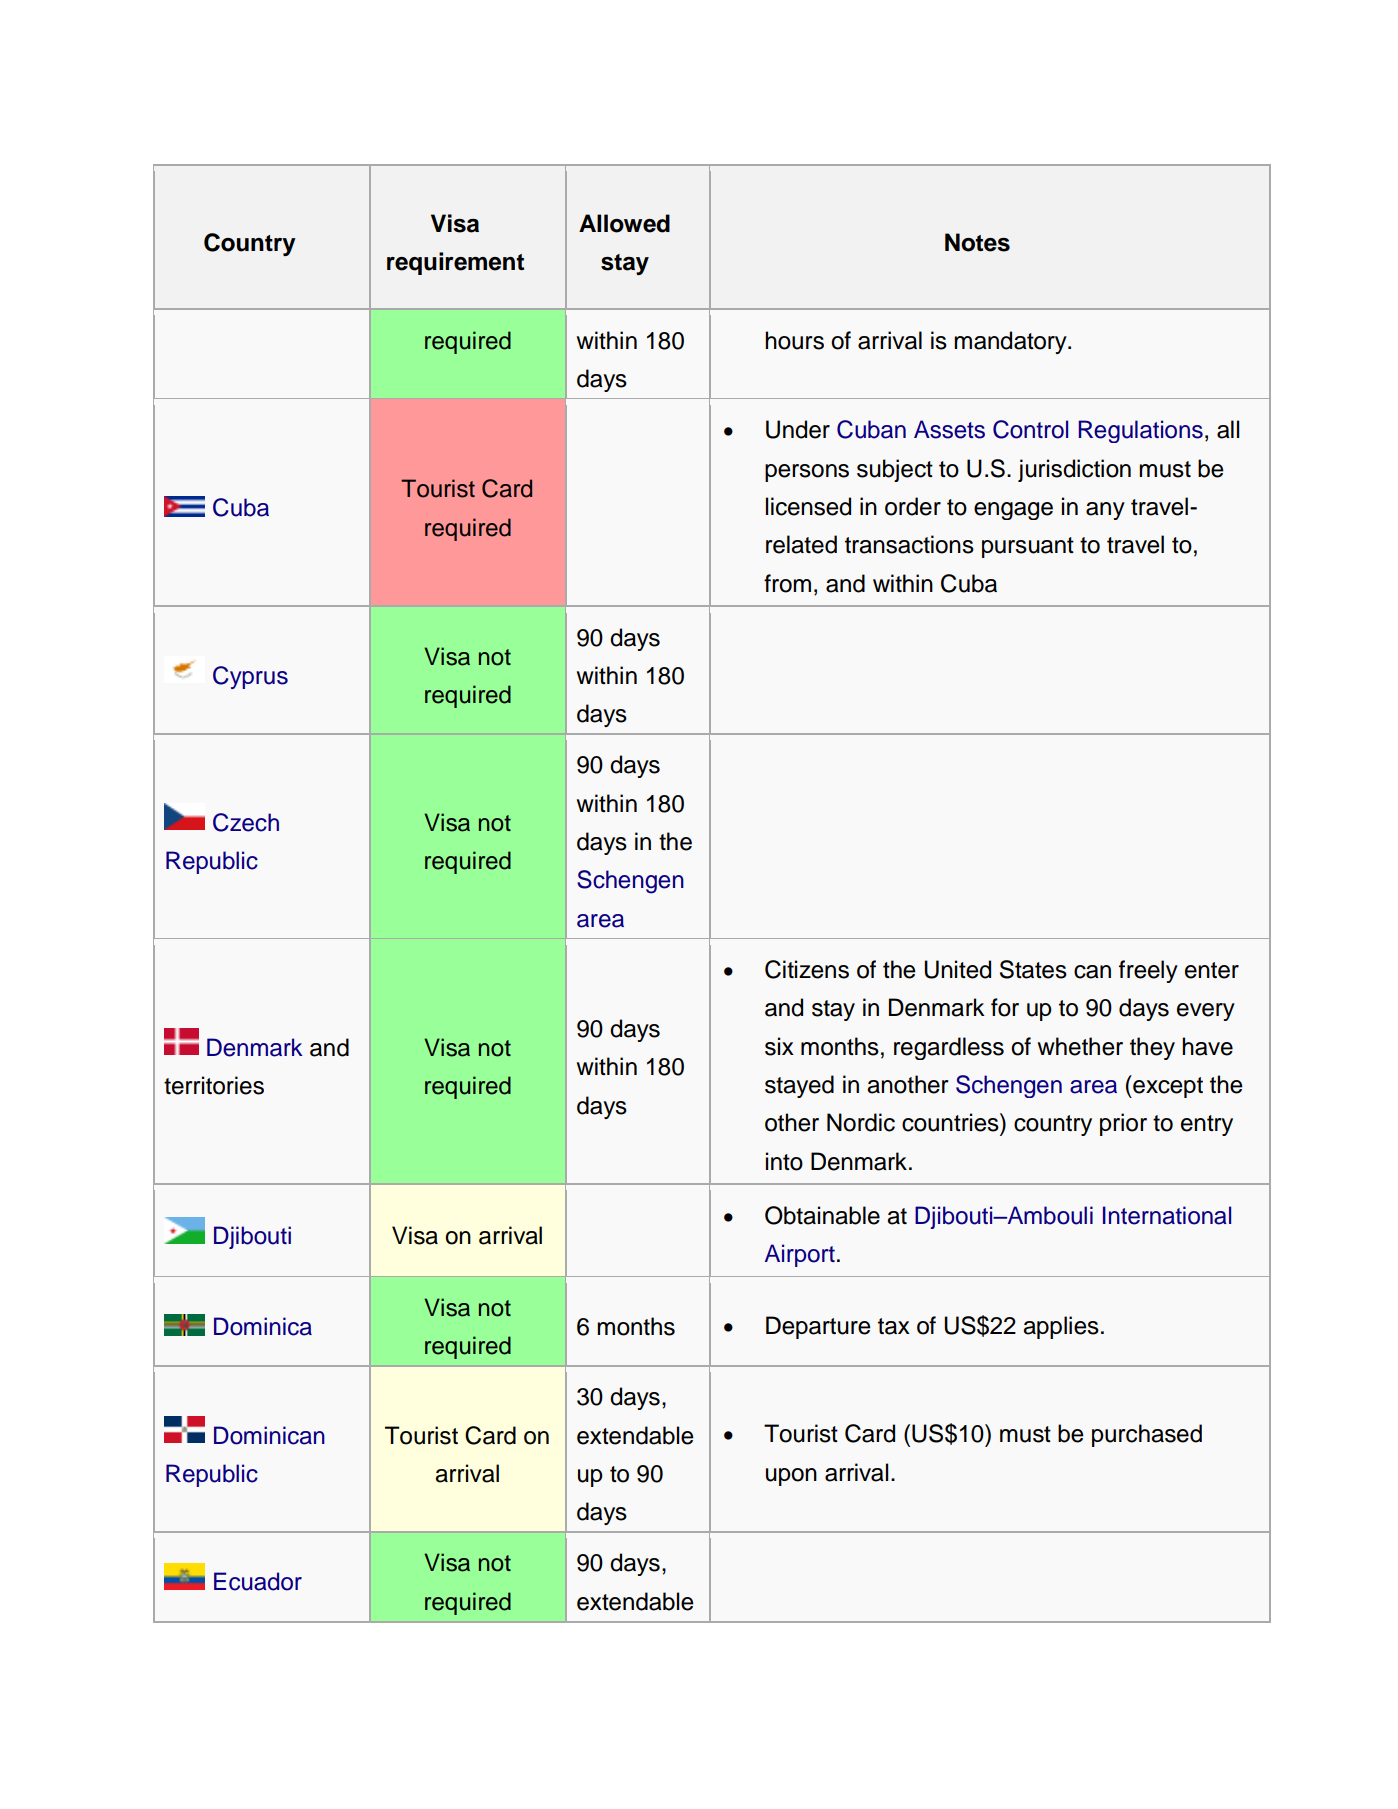 The image size is (1398, 1809). What do you see at coordinates (250, 677) in the screenshot?
I see `Cyprus` at bounding box center [250, 677].
